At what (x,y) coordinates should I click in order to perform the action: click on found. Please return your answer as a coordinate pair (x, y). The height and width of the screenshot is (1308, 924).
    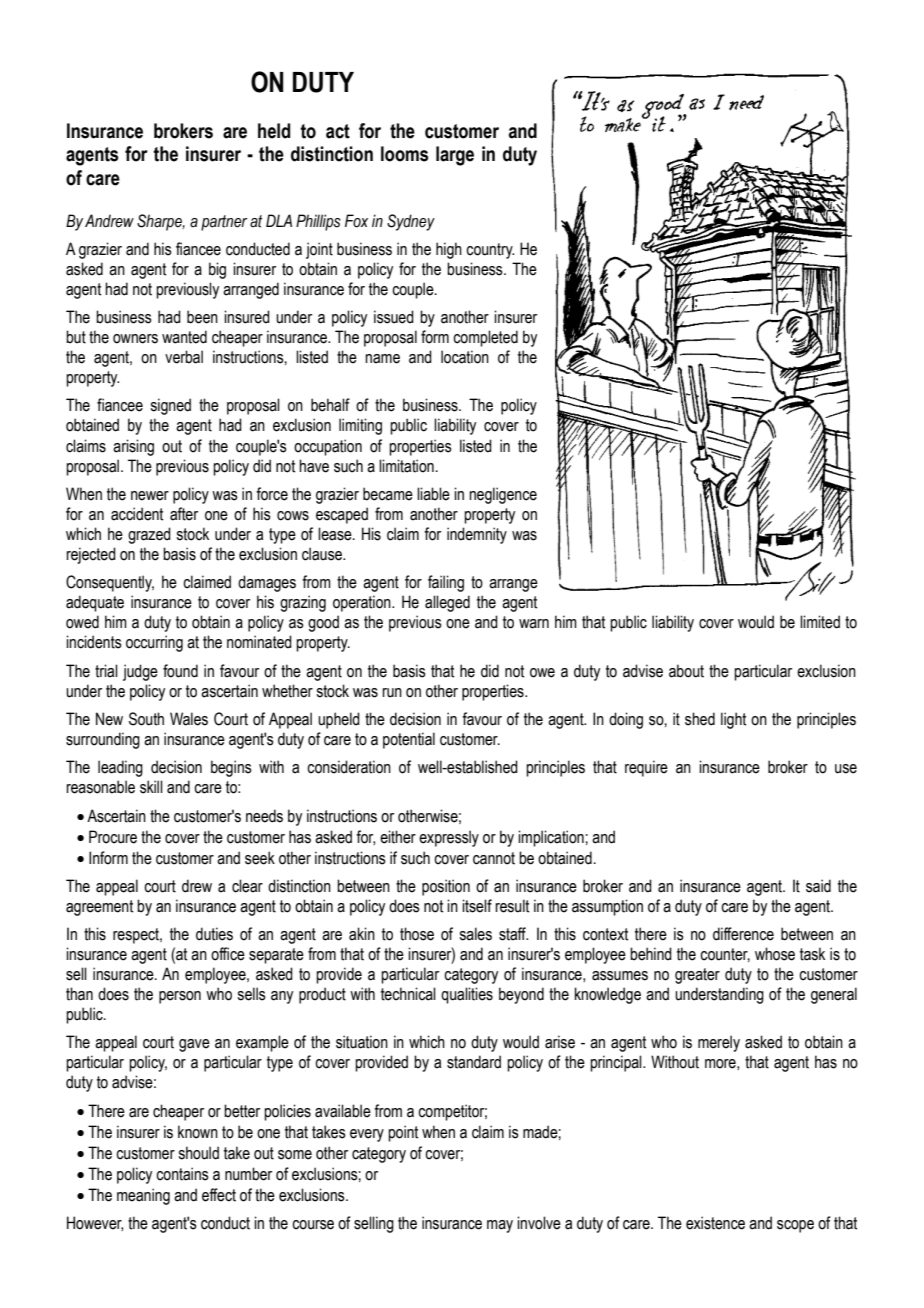
    Looking at the image, I should click on (180, 671).
